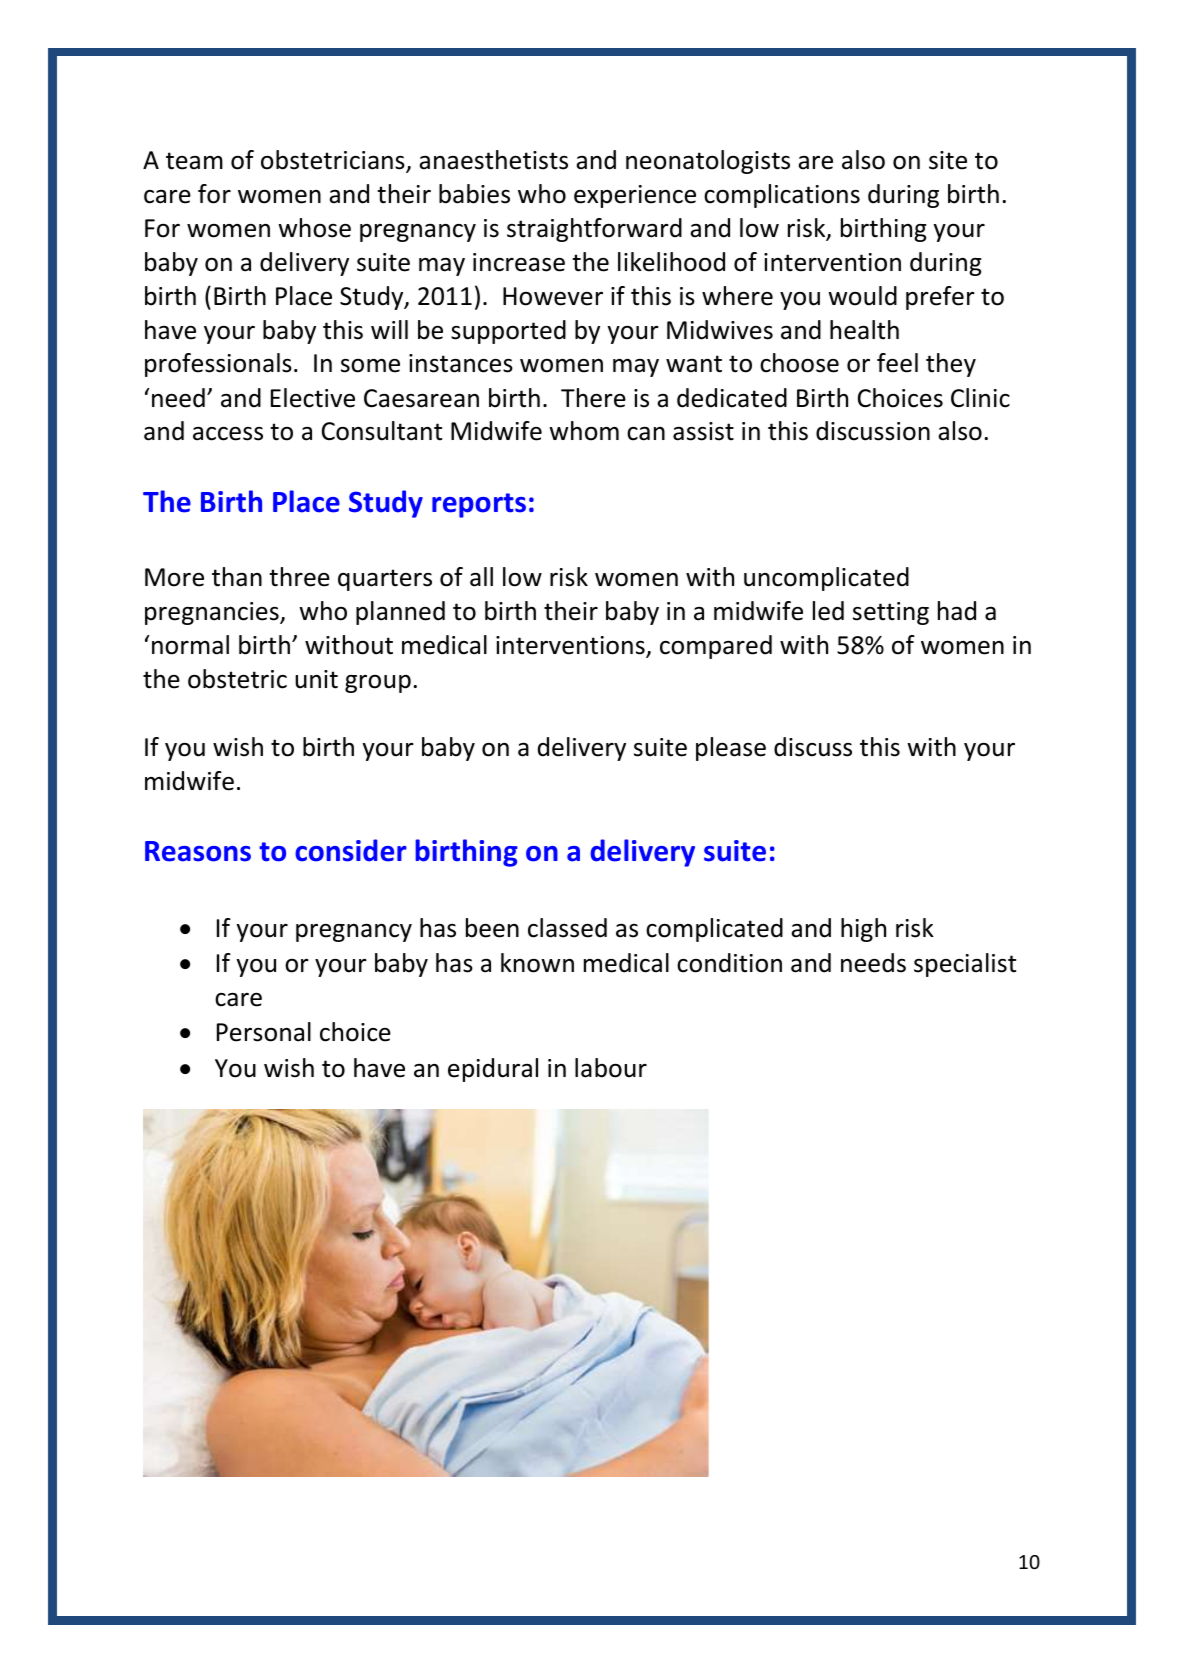 This document has height=1672, width=1183. Describe the element at coordinates (313, 398) in the document. I see `Elective` at that location.
